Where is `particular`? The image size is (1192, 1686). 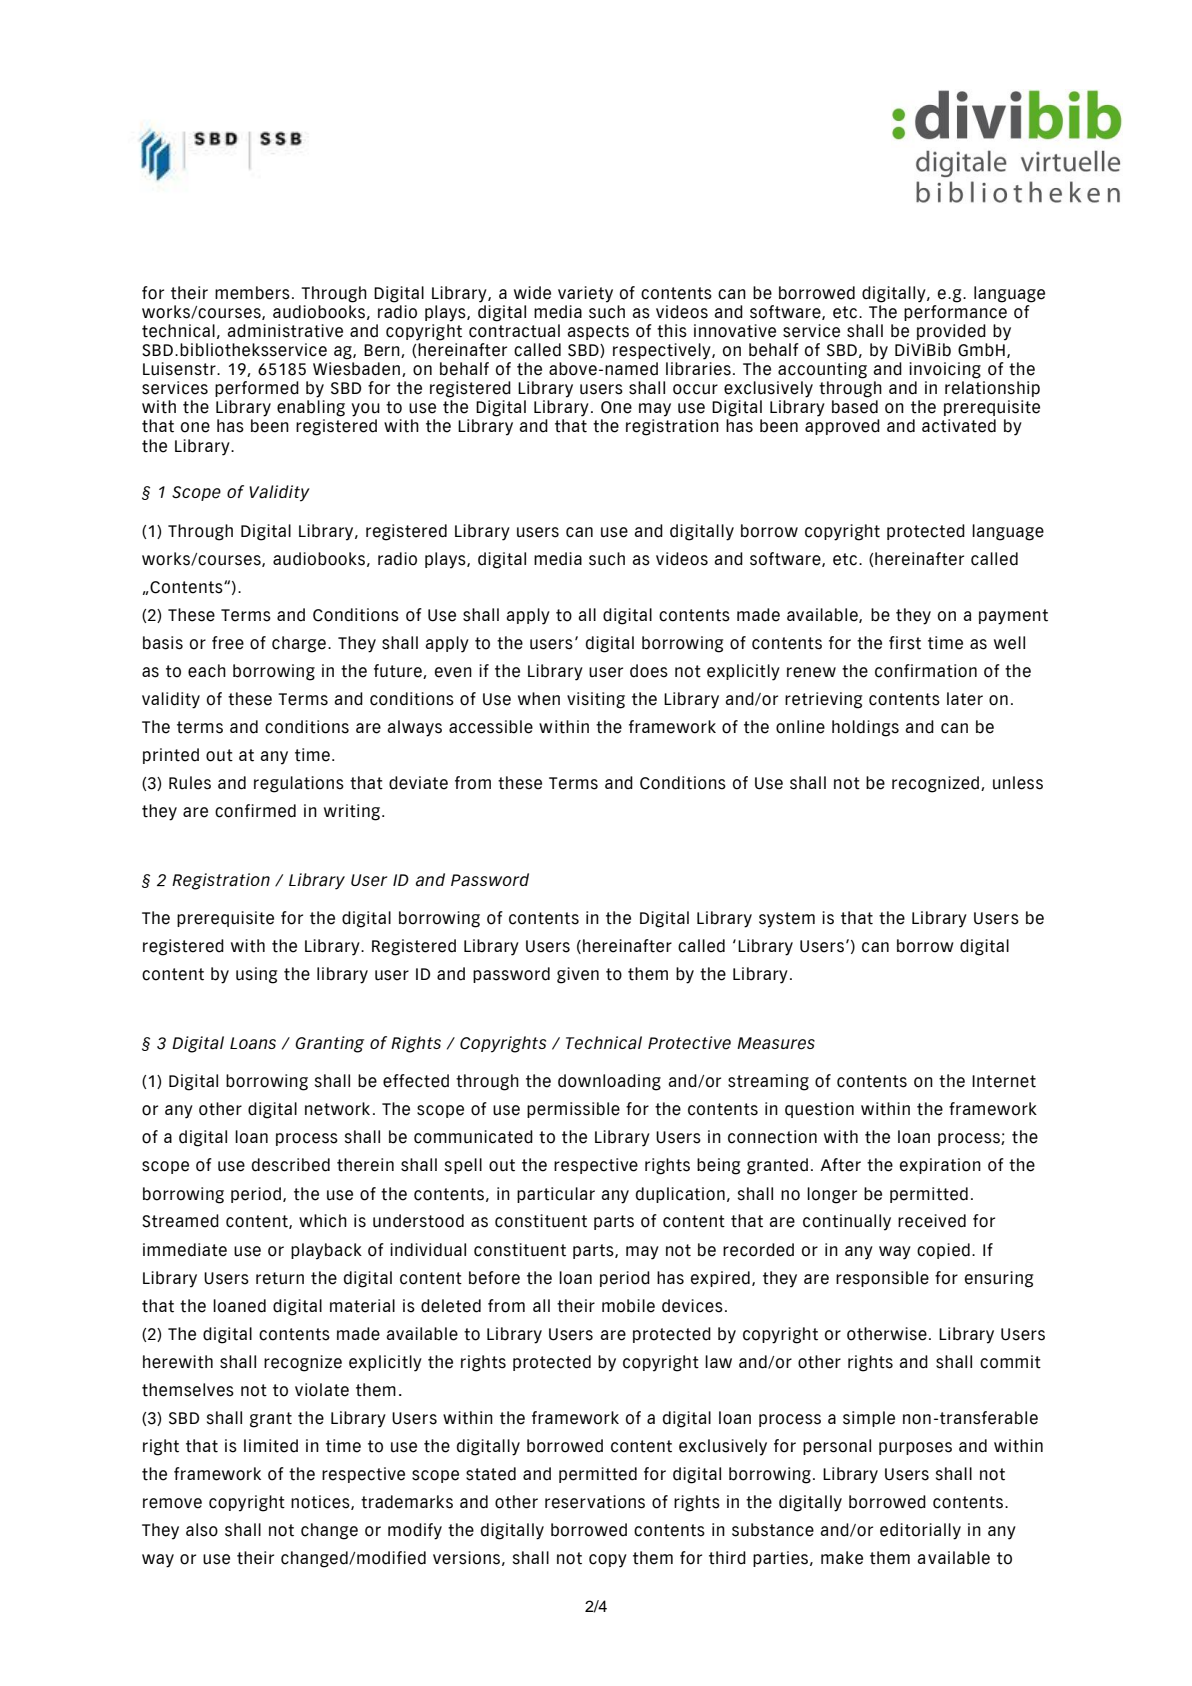
particular is located at coordinates (556, 1195).
